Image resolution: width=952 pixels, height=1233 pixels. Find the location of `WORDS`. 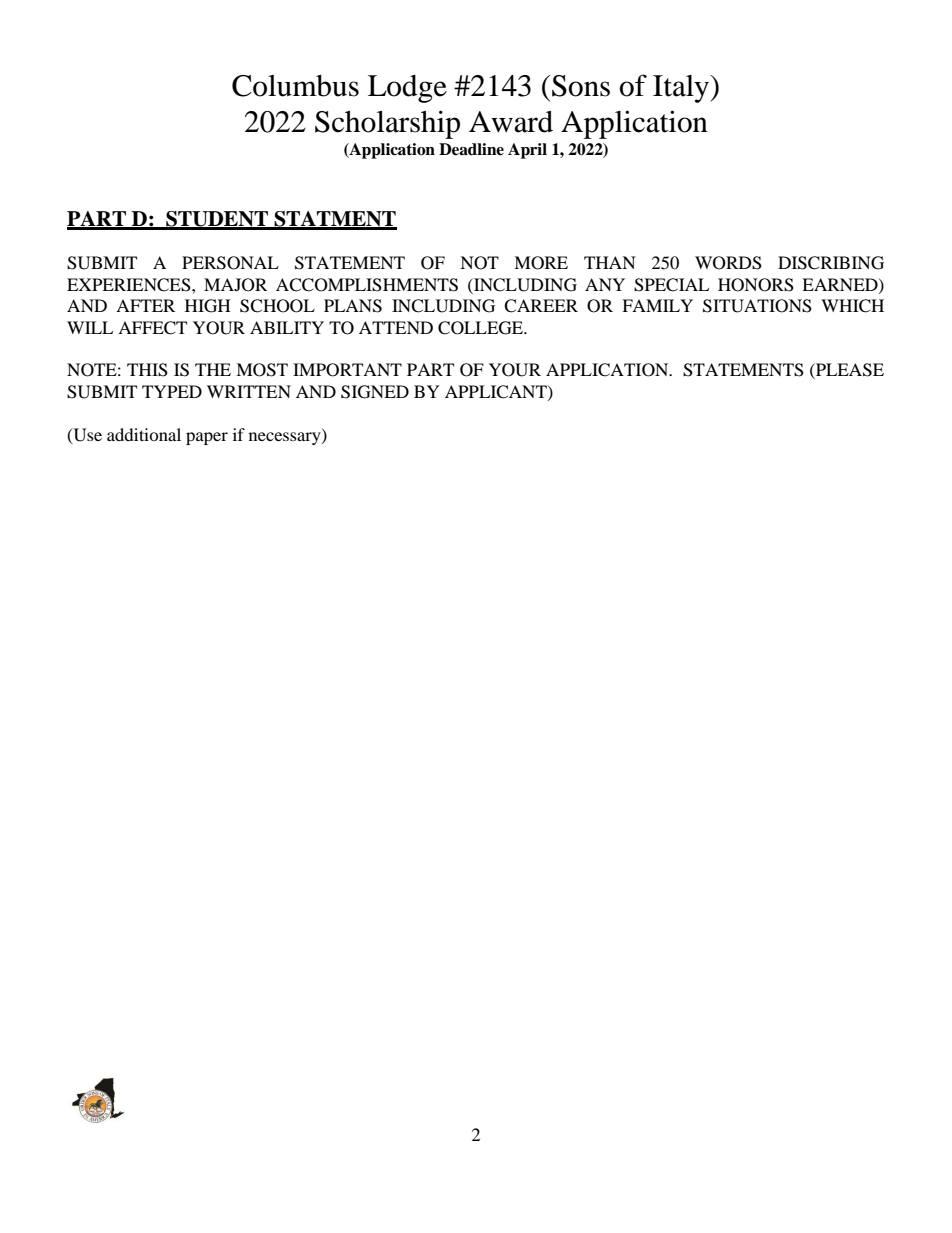

WORDS is located at coordinates (728, 263).
